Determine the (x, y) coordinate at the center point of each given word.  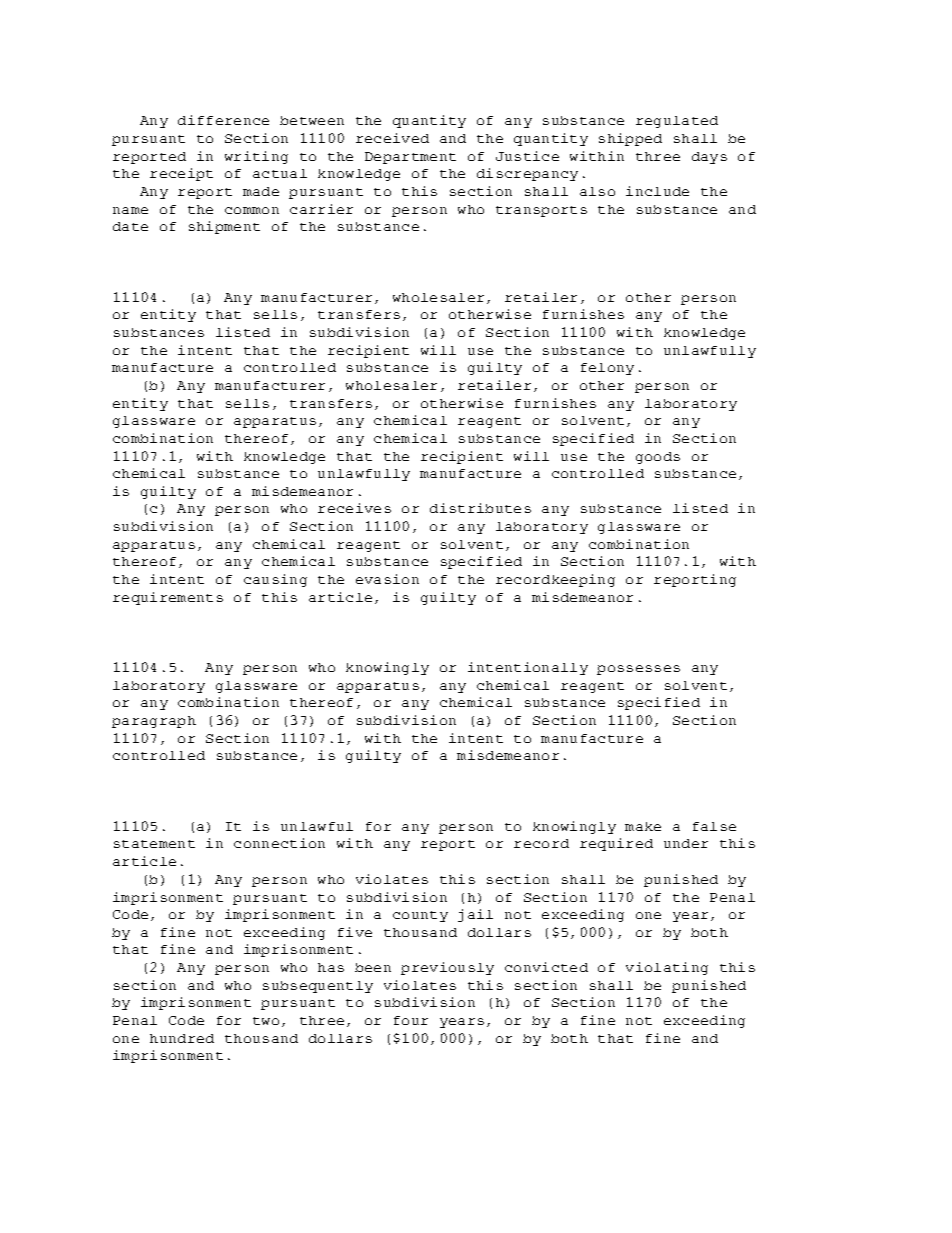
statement (154, 844)
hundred (182, 1038)
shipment (224, 227)
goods (658, 458)
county (420, 916)
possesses (638, 670)
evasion (387, 579)
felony (607, 369)
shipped (630, 139)
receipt (181, 174)
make (643, 826)
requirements (168, 598)
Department (410, 158)
